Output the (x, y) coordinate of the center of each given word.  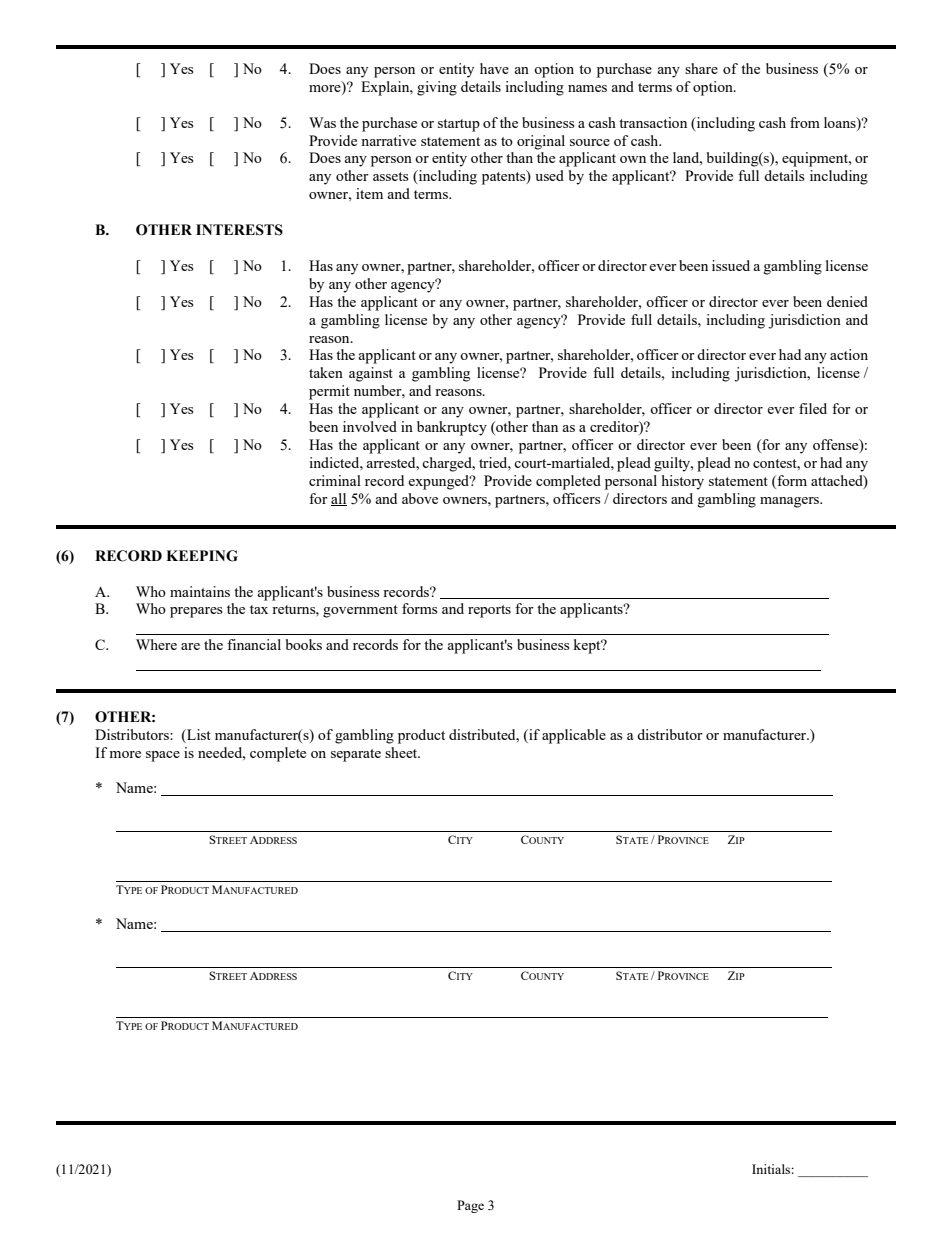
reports (489, 611)
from (805, 122)
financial (254, 644)
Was (322, 122)
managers (791, 502)
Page (470, 1206)
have (494, 68)
